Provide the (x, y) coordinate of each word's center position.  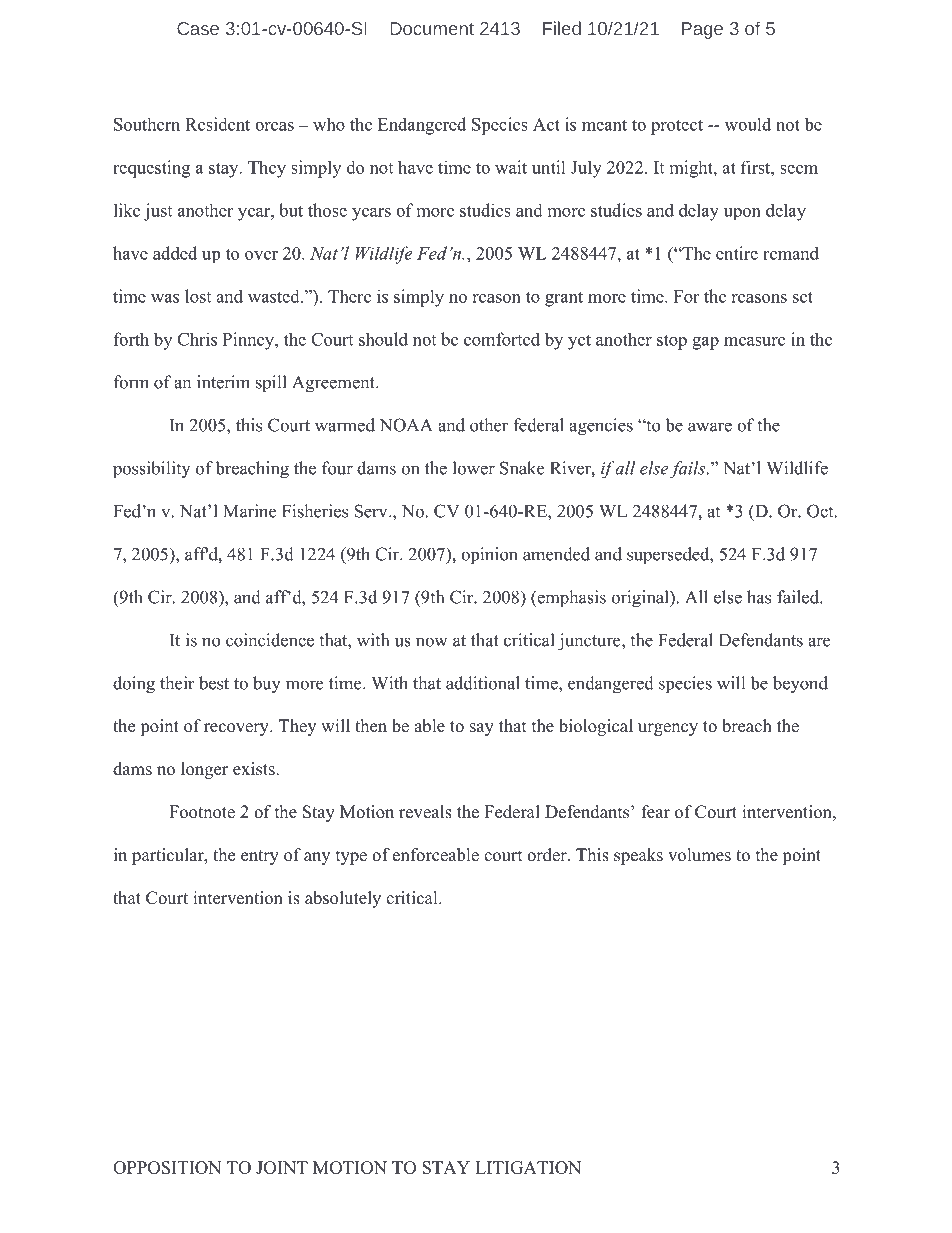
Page (702, 30)
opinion (489, 555)
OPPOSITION (167, 1167)
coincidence (270, 640)
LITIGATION (528, 1167)
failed (799, 597)
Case (198, 28)
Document (432, 28)
